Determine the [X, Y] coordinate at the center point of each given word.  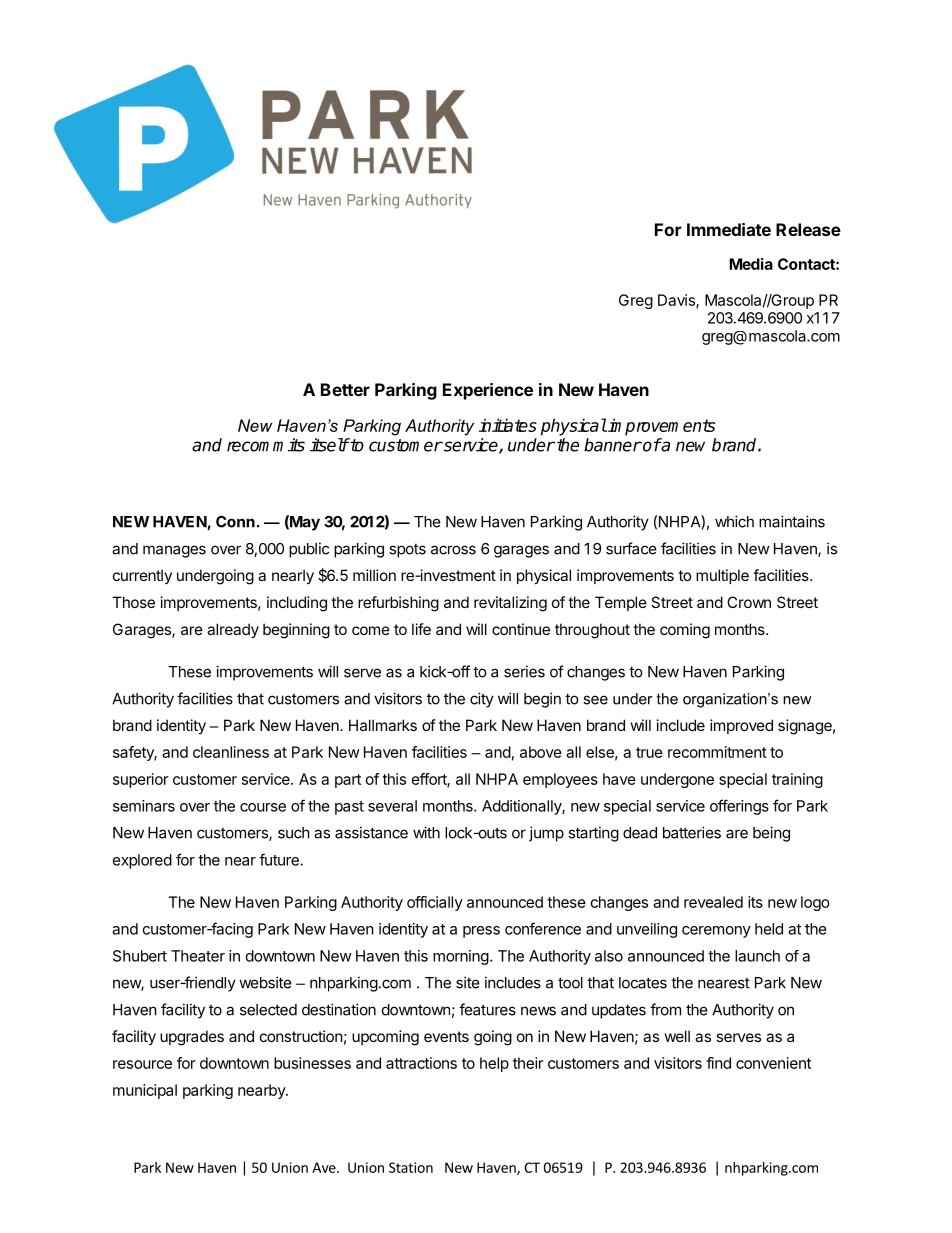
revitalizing [510, 604]
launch [757, 956]
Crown [749, 602]
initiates [508, 425]
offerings [739, 807]
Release [808, 229]
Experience [488, 391]
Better [345, 389]
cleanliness [231, 752]
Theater [198, 956]
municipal [145, 1091]
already [233, 630]
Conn [235, 522]
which [734, 521]
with [426, 832]
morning [461, 957]
